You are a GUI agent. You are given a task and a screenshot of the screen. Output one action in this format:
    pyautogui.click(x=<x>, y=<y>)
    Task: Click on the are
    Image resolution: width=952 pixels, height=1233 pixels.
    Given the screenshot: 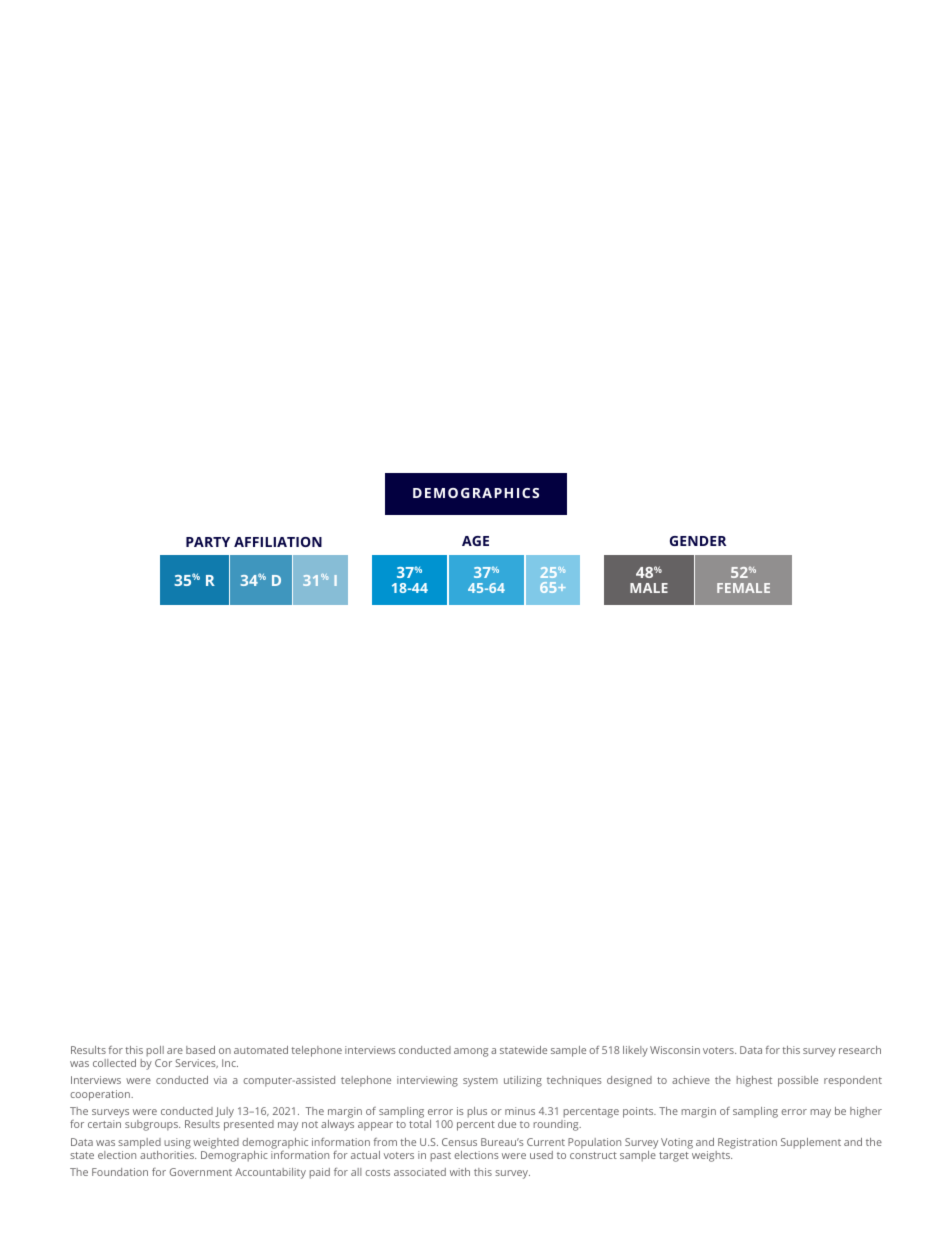 What is the action you would take?
    pyautogui.click(x=175, y=1051)
